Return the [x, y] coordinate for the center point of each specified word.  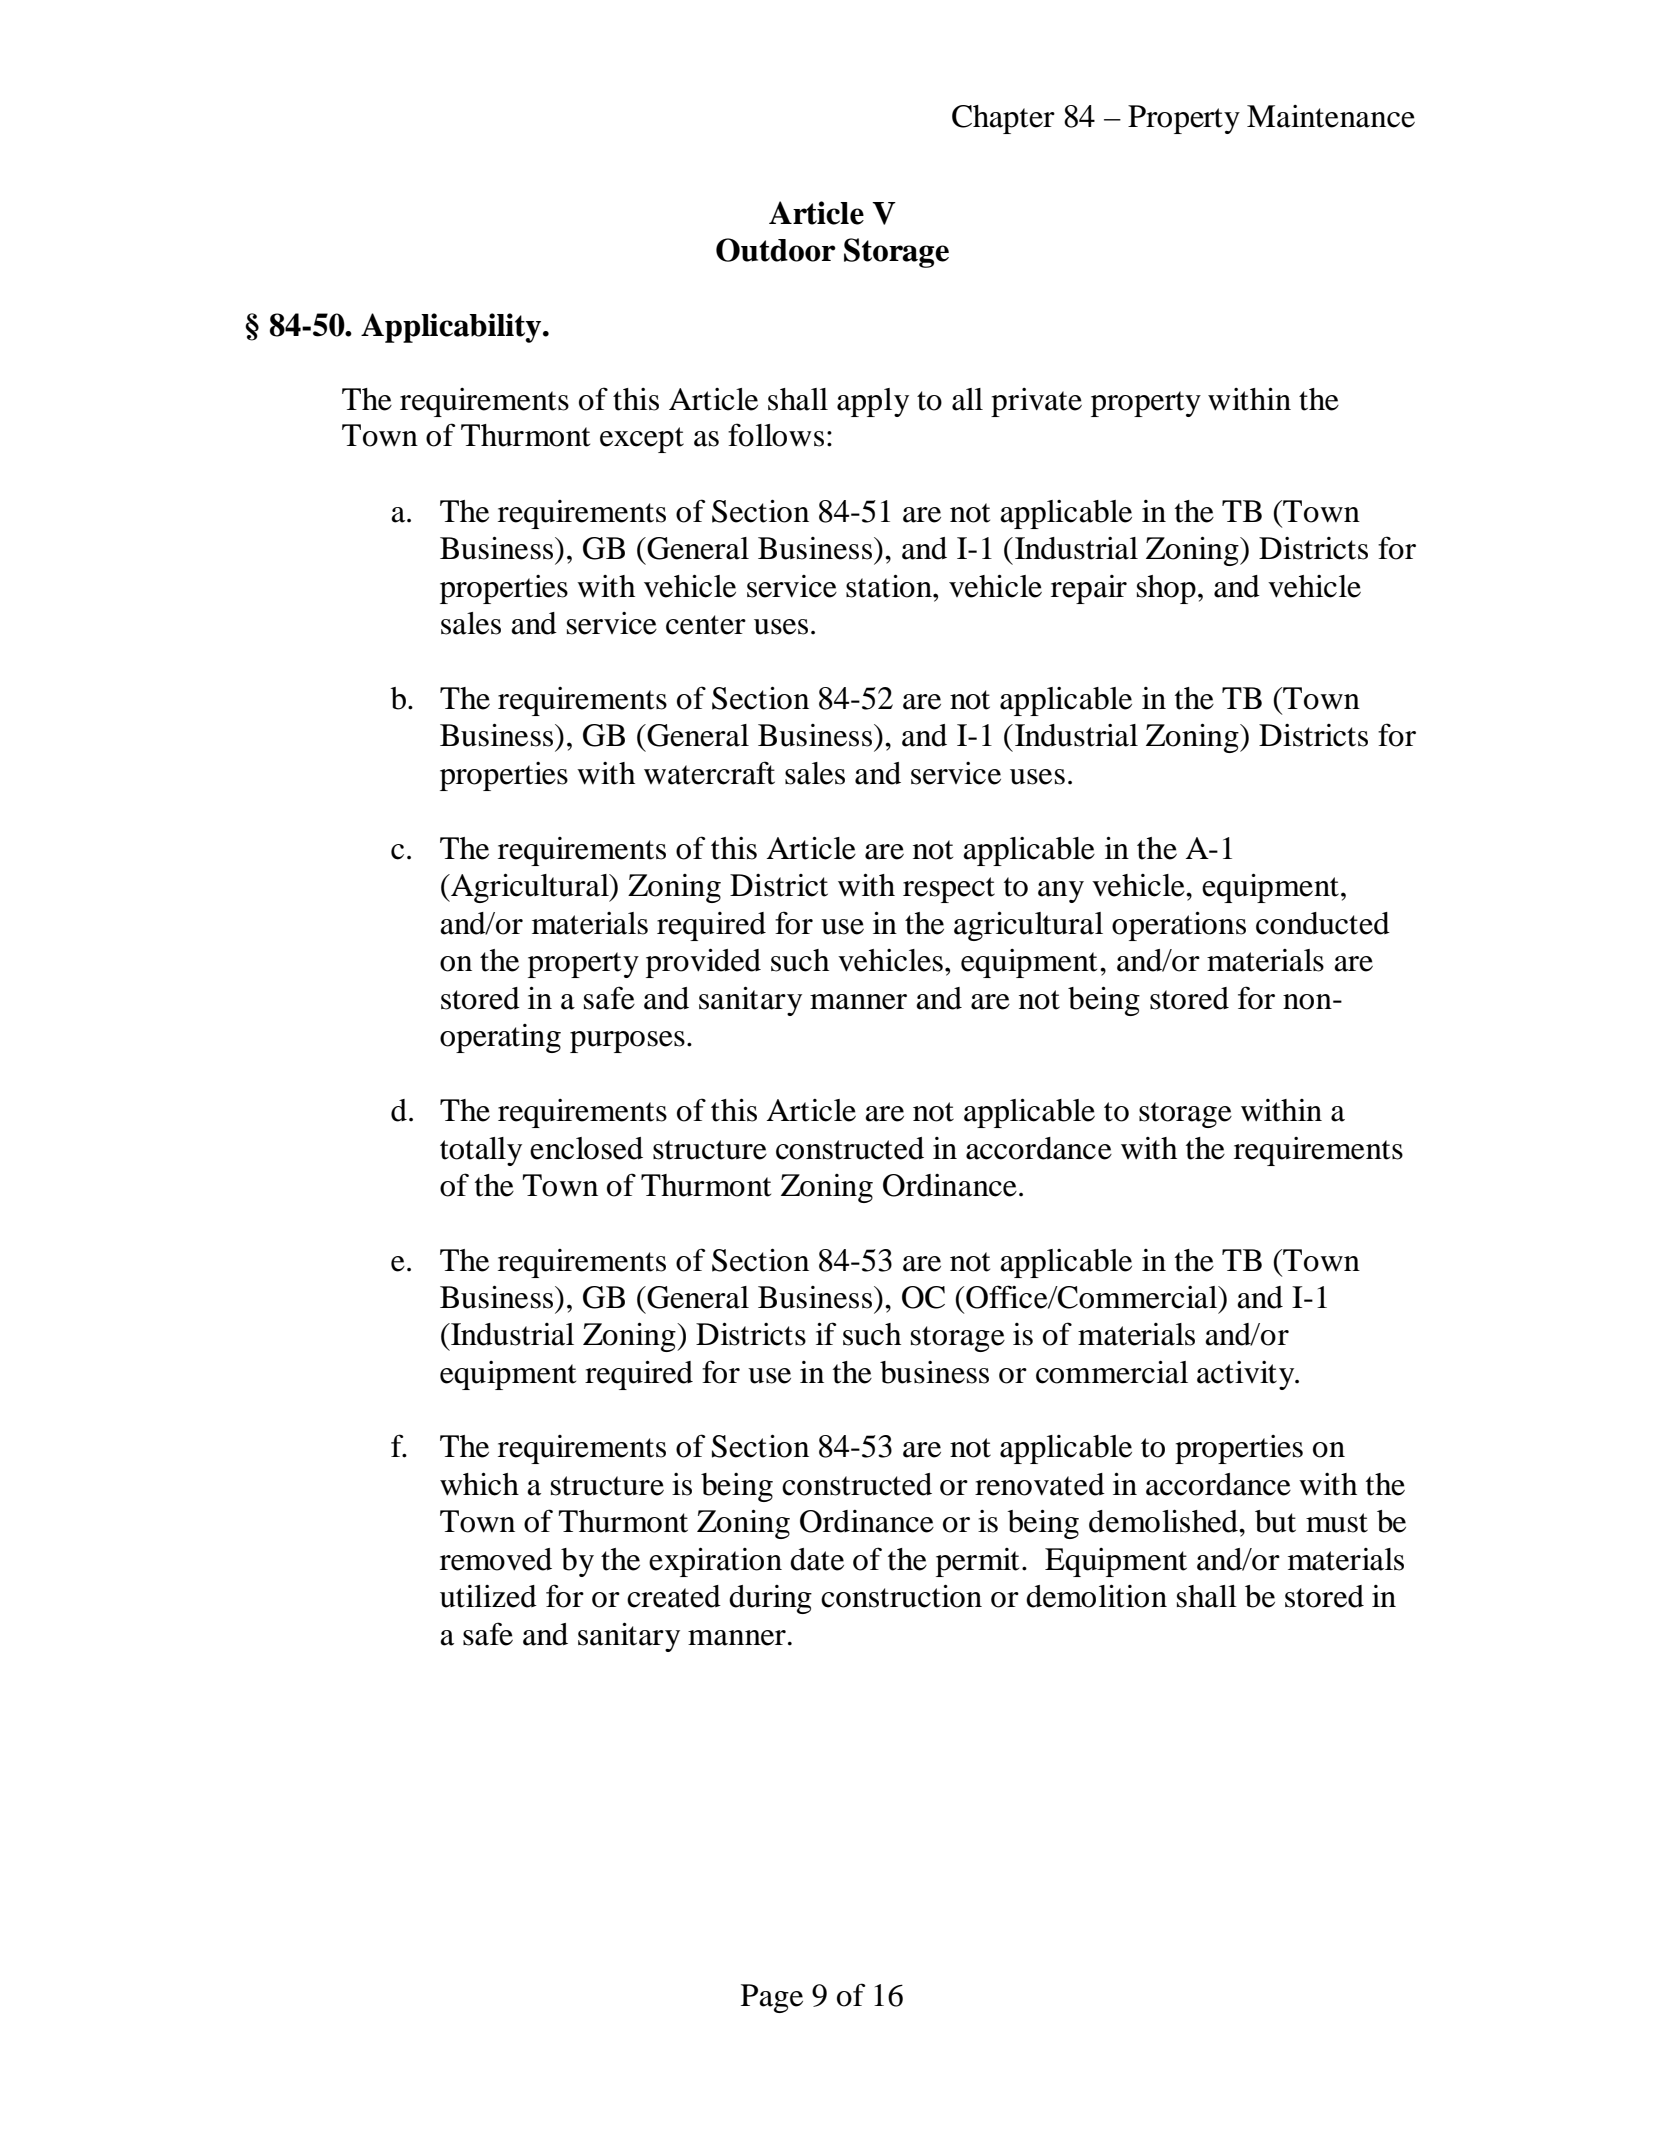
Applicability [452, 328]
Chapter [1003, 119]
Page [772, 1998]
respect [949, 890]
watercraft [709, 773]
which [479, 1484]
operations [1179, 926]
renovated [1040, 1484]
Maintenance [1331, 116]
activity [1247, 1375]
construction [901, 1596]
